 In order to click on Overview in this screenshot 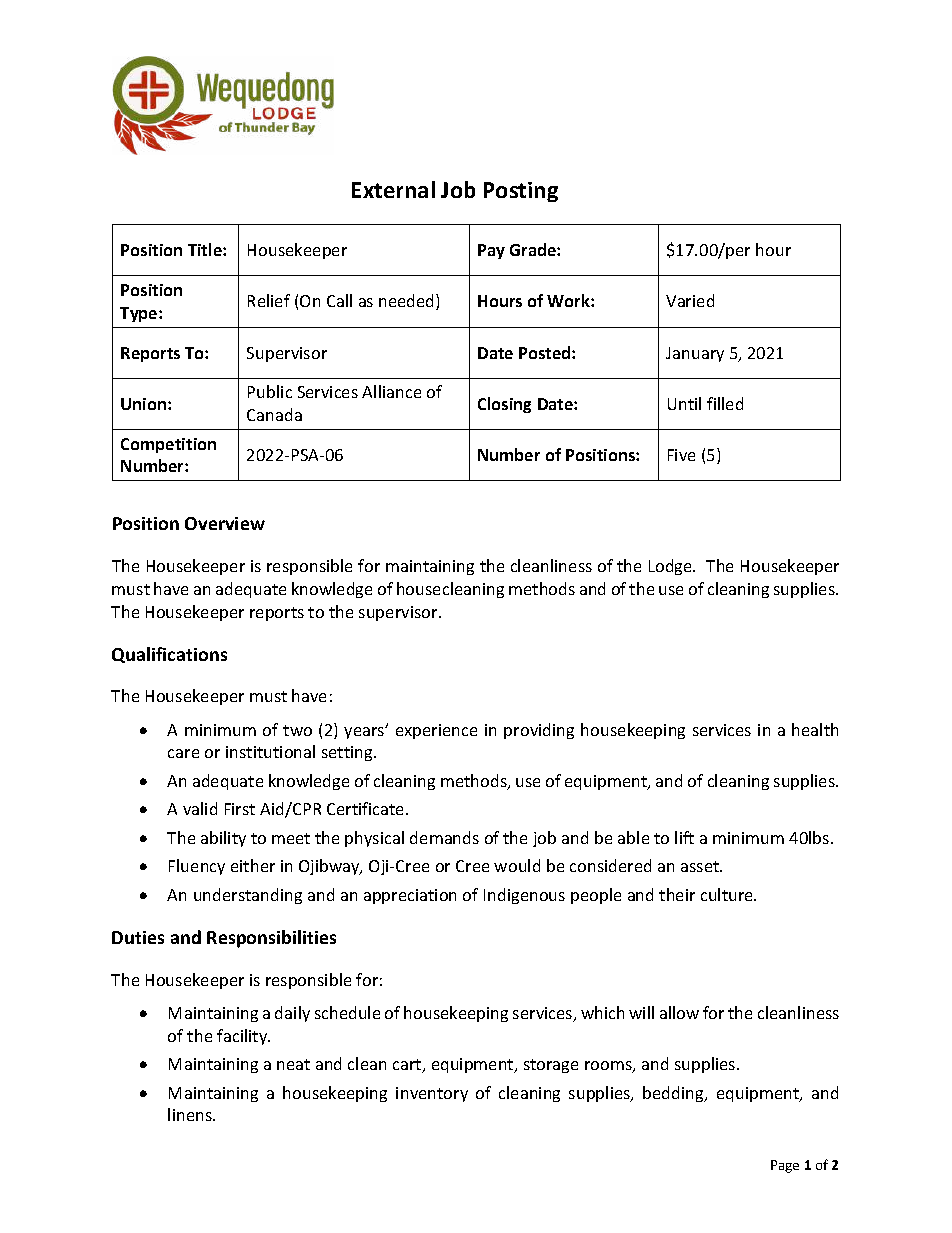, I will do `click(225, 523)`.
